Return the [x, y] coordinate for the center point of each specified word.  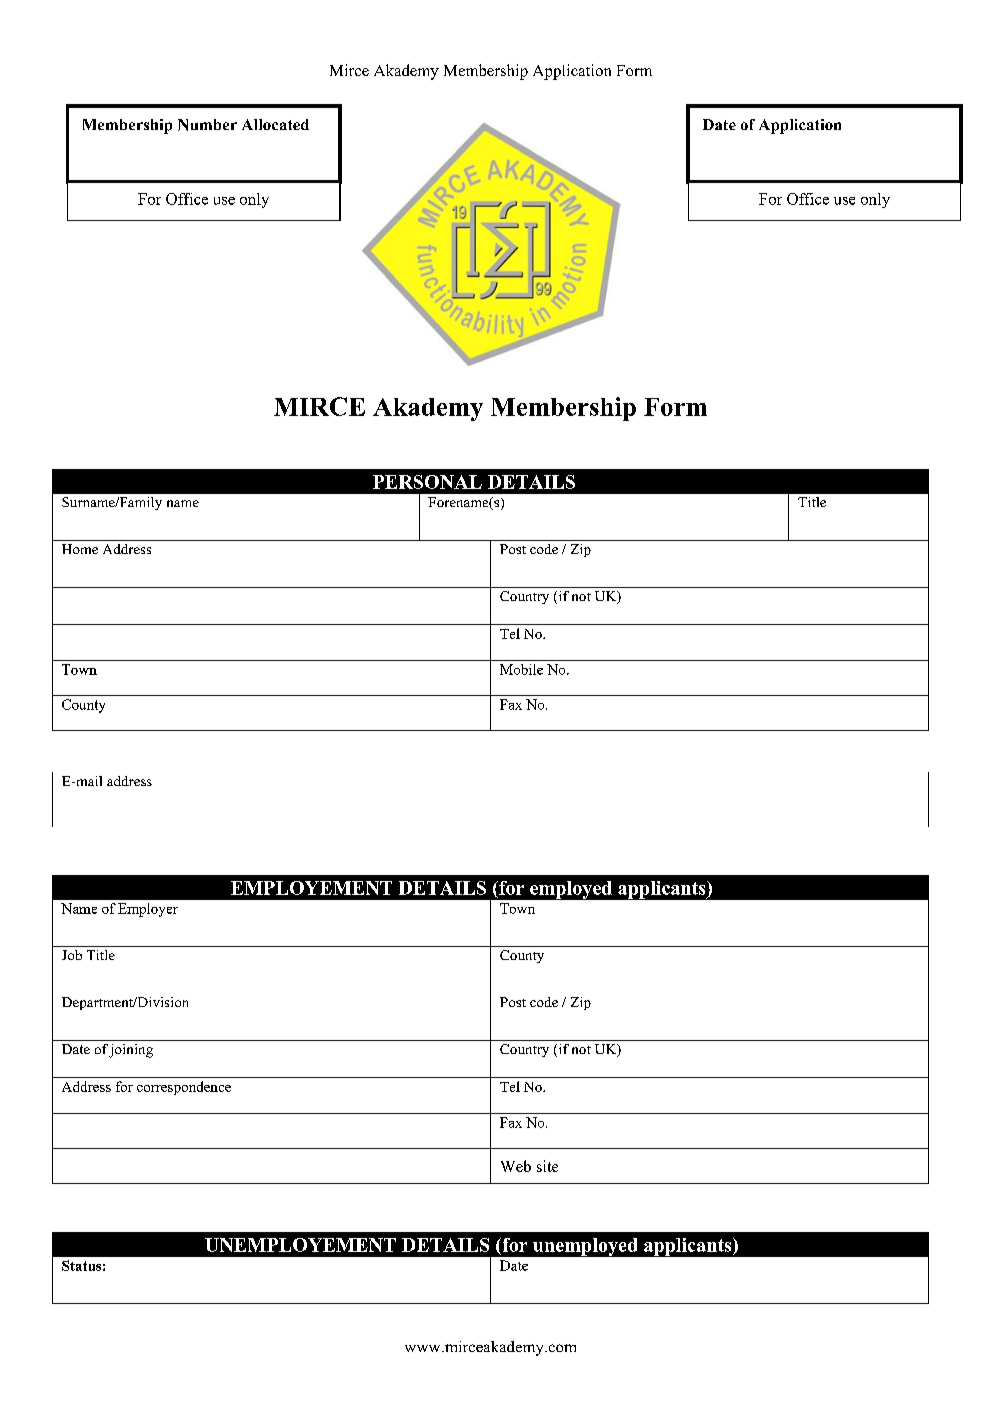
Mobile [521, 669]
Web [516, 1166]
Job [72, 955]
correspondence [184, 1088]
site [547, 1166]
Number [207, 125]
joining [131, 1051]
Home [80, 549]
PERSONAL [427, 482]
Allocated [275, 124]
